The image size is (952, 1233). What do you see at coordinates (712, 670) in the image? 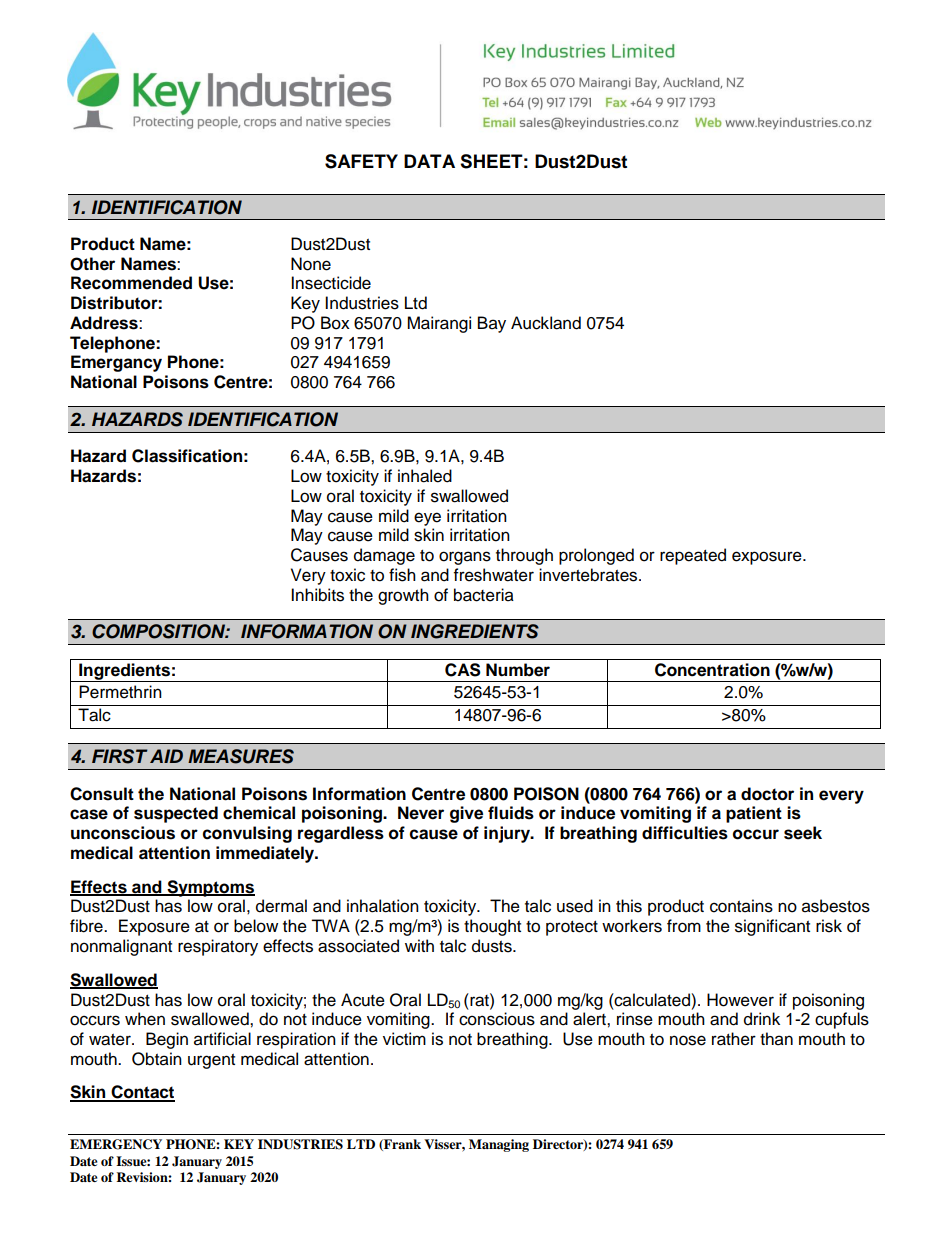
I see `Concentration` at bounding box center [712, 670].
